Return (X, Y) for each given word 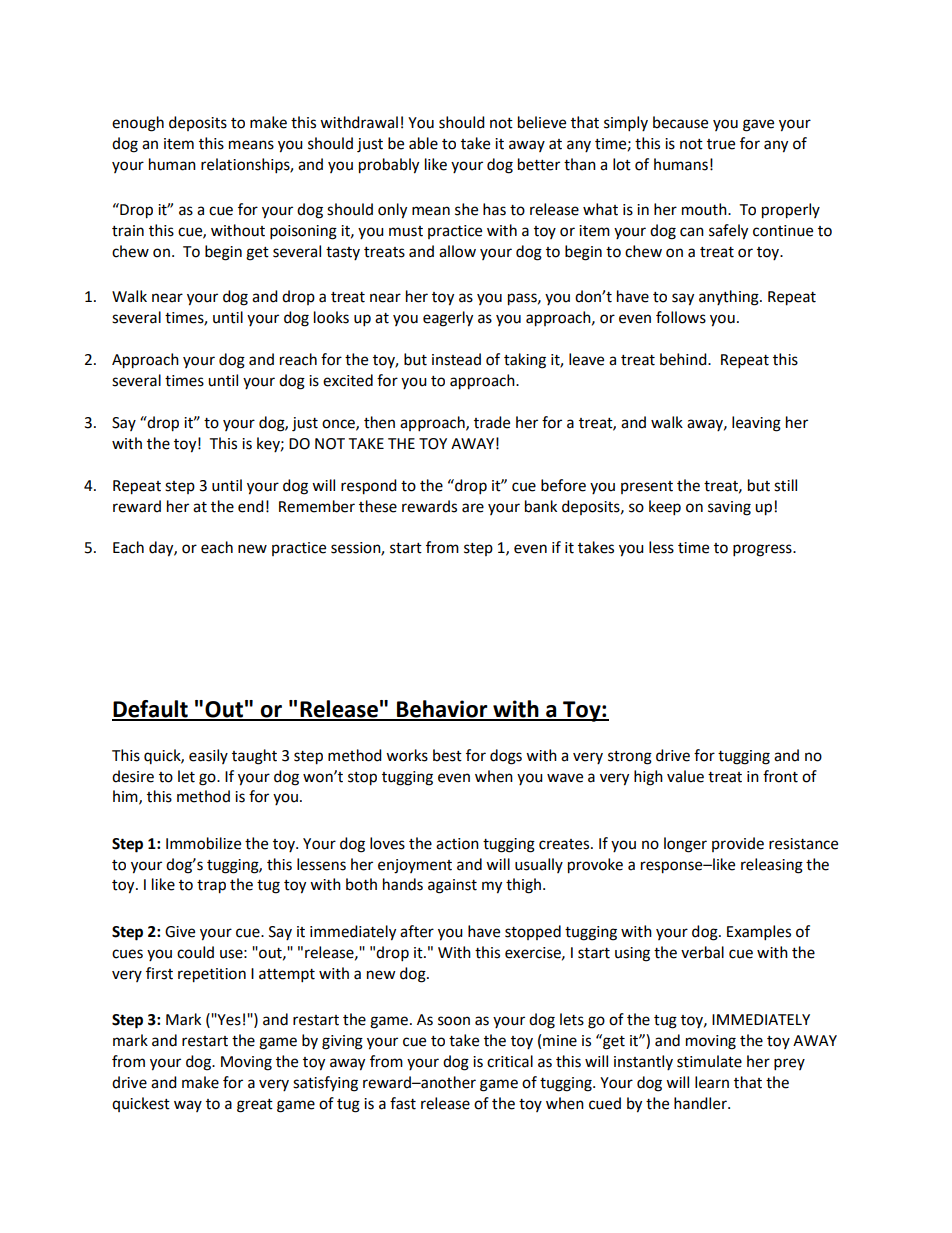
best (447, 755)
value (685, 776)
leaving (756, 424)
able (423, 143)
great (255, 1106)
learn (712, 1082)
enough (138, 124)
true (721, 144)
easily (208, 756)
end (251, 506)
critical (510, 1061)
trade (492, 422)
